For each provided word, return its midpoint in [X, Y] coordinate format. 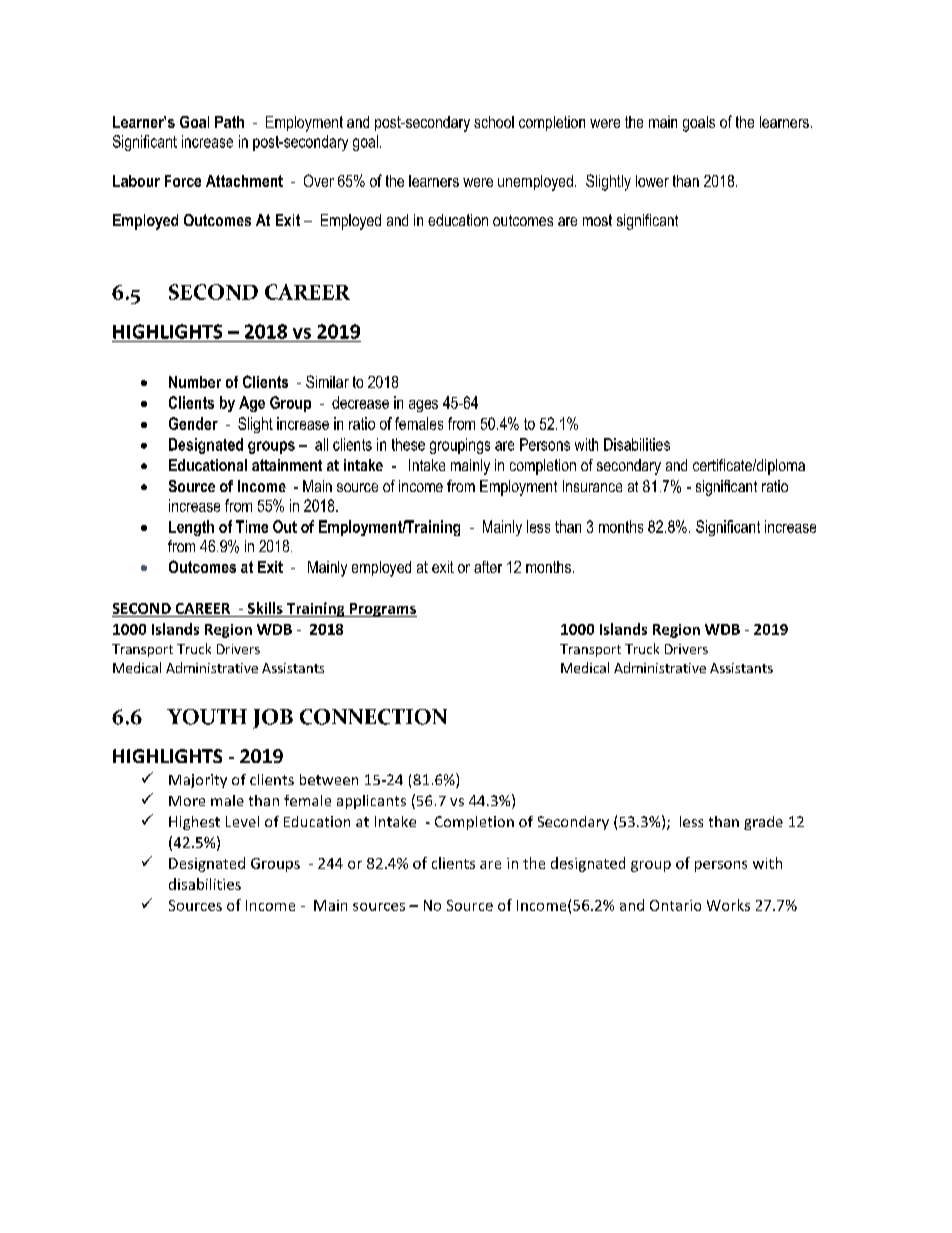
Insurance [592, 486]
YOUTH [207, 717]
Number [195, 382]
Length [191, 528]
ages [423, 406]
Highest [194, 823]
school [494, 122]
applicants [371, 802]
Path [229, 122]
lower [652, 181]
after [488, 567]
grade [763, 823]
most [597, 220]
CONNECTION [373, 717]
